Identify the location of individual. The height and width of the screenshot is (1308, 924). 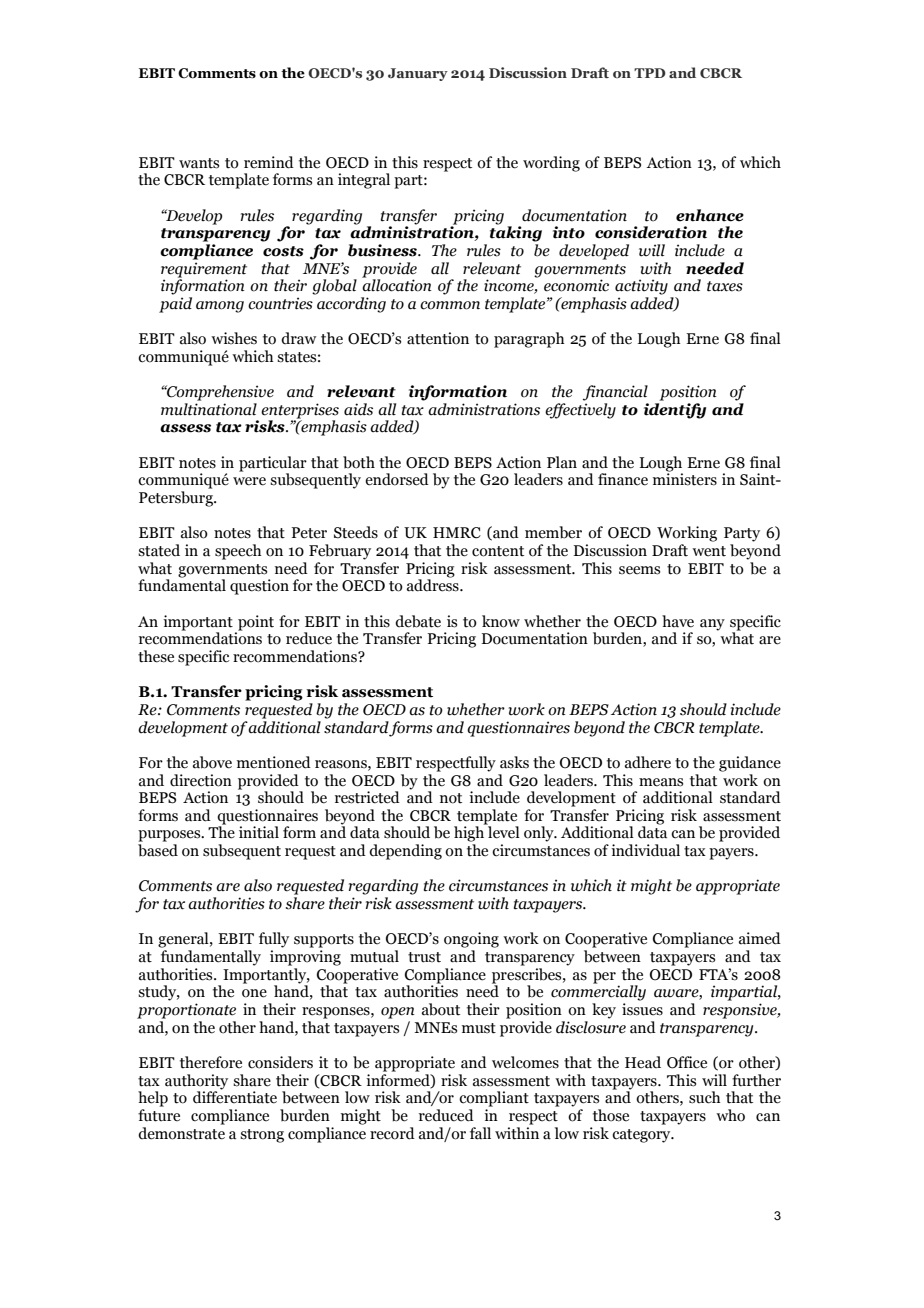
(645, 850).
